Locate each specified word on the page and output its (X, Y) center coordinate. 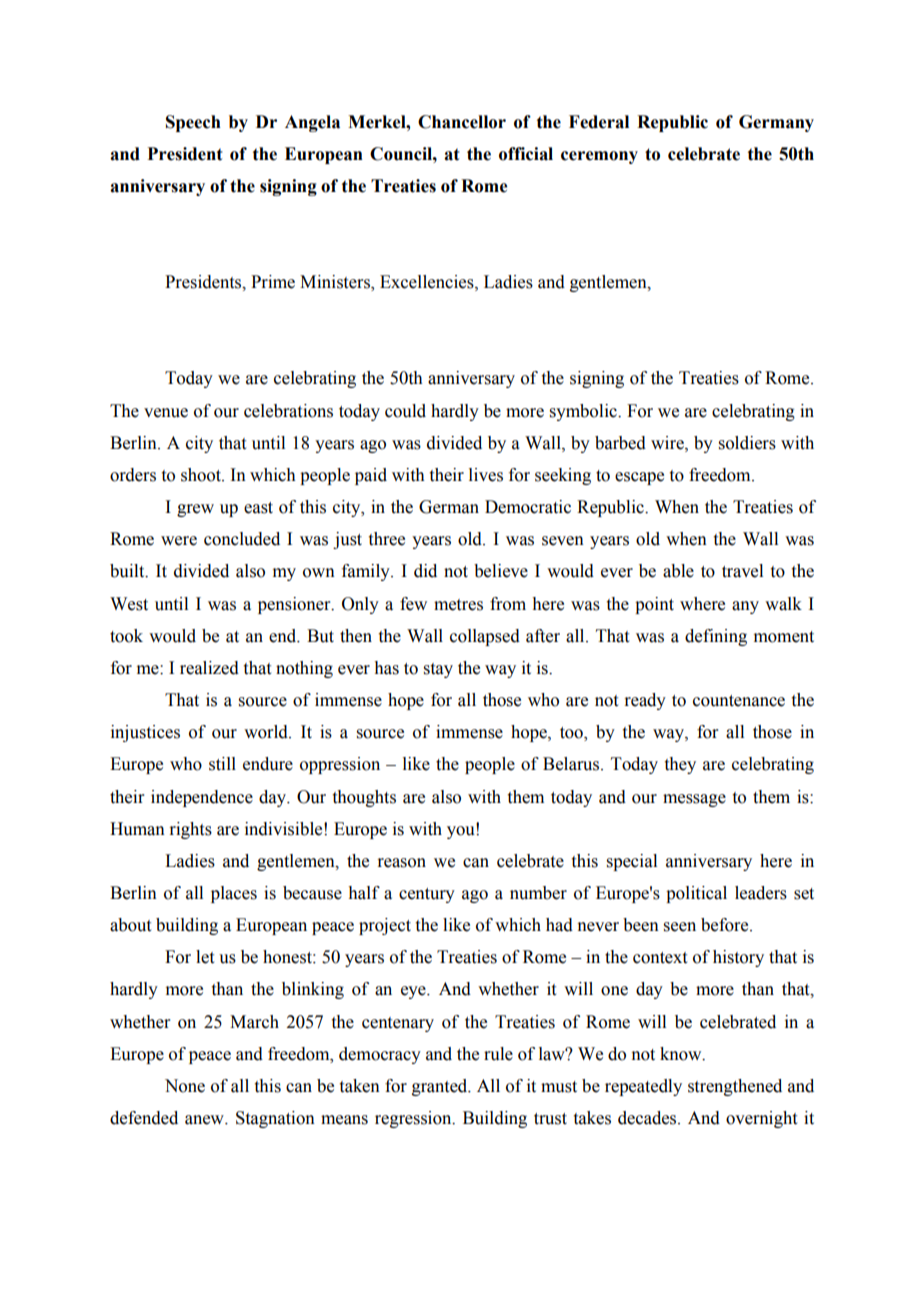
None (185, 1086)
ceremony (599, 157)
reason (401, 863)
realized (209, 668)
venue (166, 413)
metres (458, 605)
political (696, 894)
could (405, 411)
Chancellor (462, 122)
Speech (193, 123)
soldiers (747, 443)
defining (716, 637)
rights (190, 830)
